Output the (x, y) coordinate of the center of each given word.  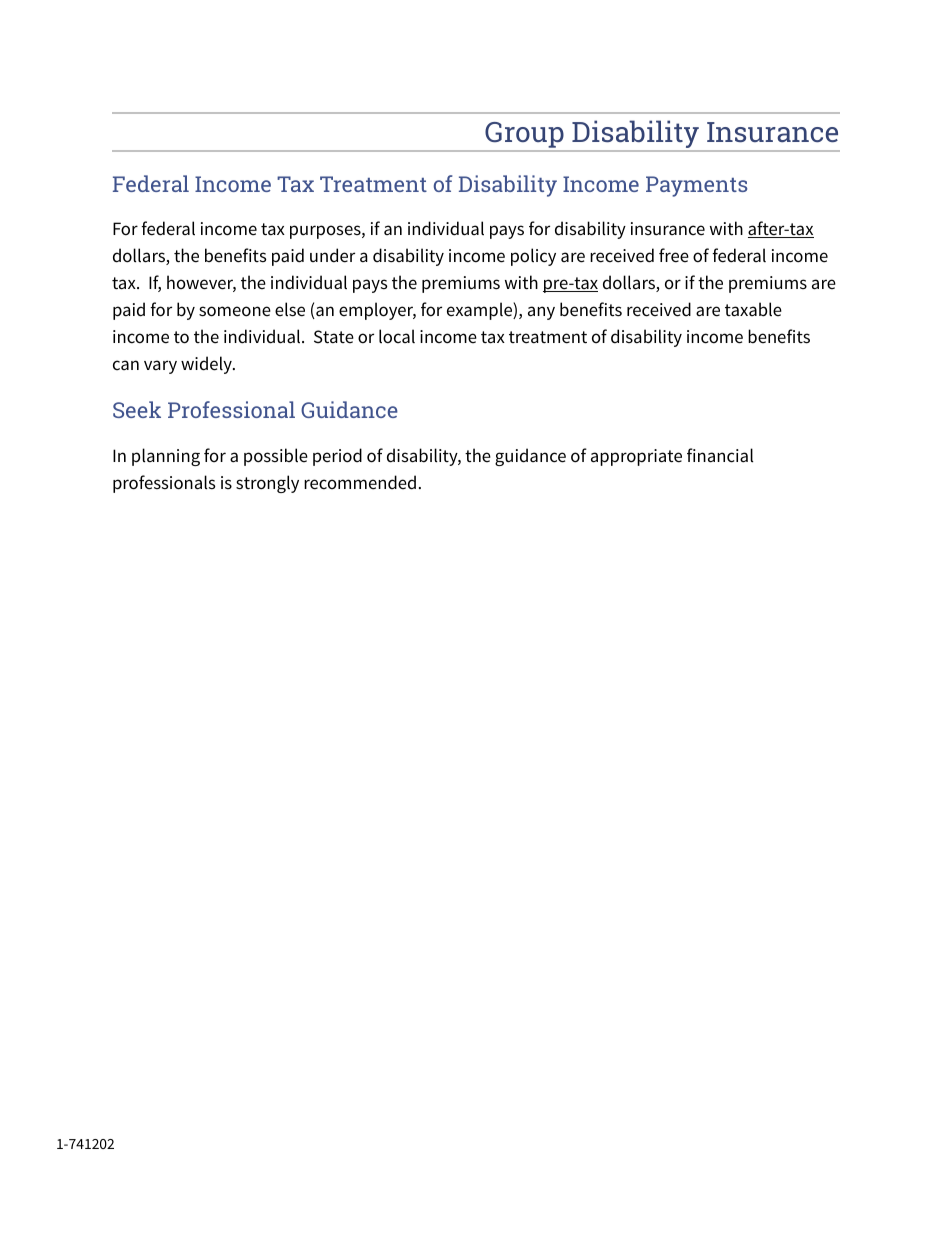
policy (533, 257)
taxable (753, 309)
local (397, 336)
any (541, 313)
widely (207, 365)
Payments (696, 186)
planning (166, 457)
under (332, 255)
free (674, 255)
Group (524, 136)
